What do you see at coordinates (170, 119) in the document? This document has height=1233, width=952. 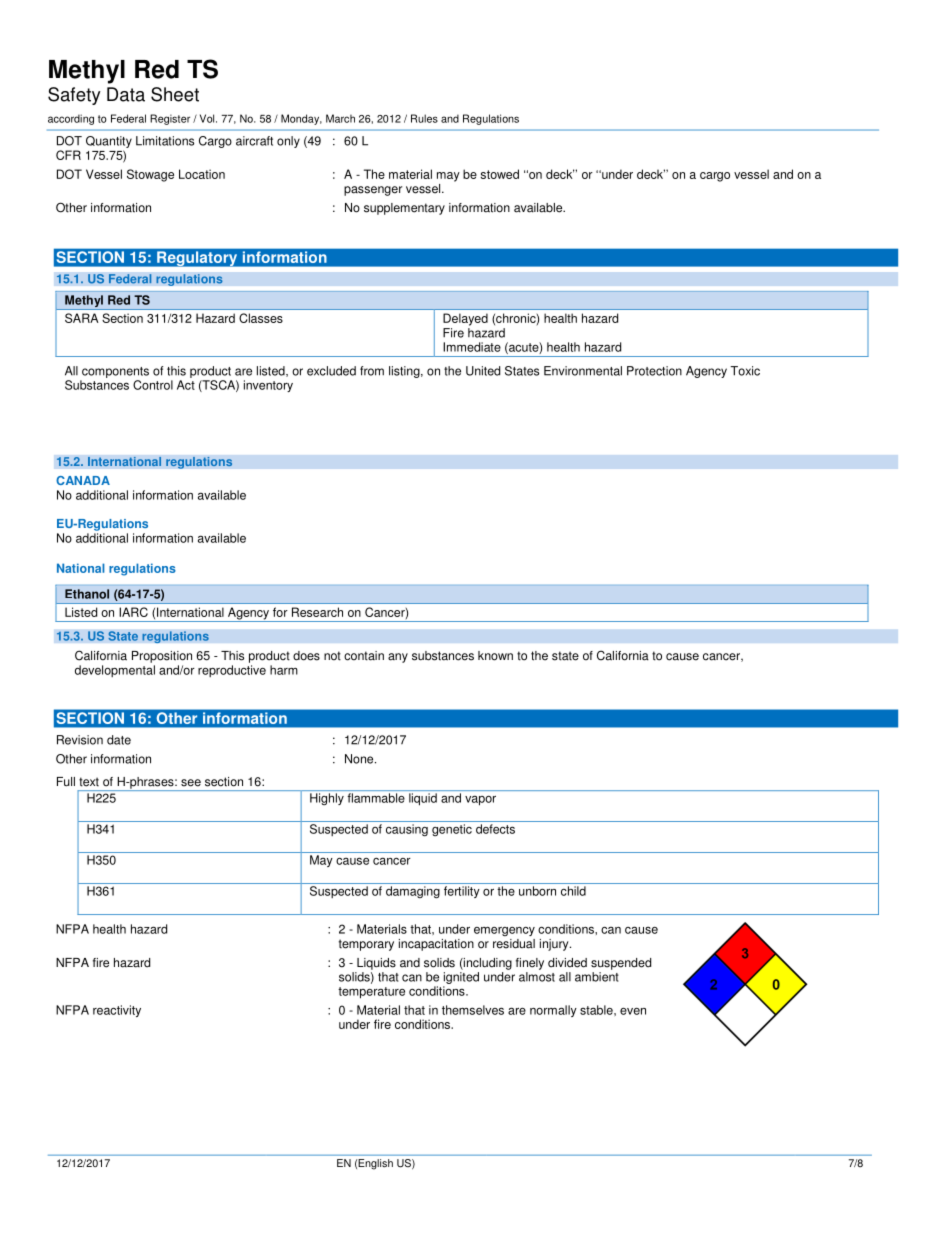 I see `Register` at bounding box center [170, 119].
